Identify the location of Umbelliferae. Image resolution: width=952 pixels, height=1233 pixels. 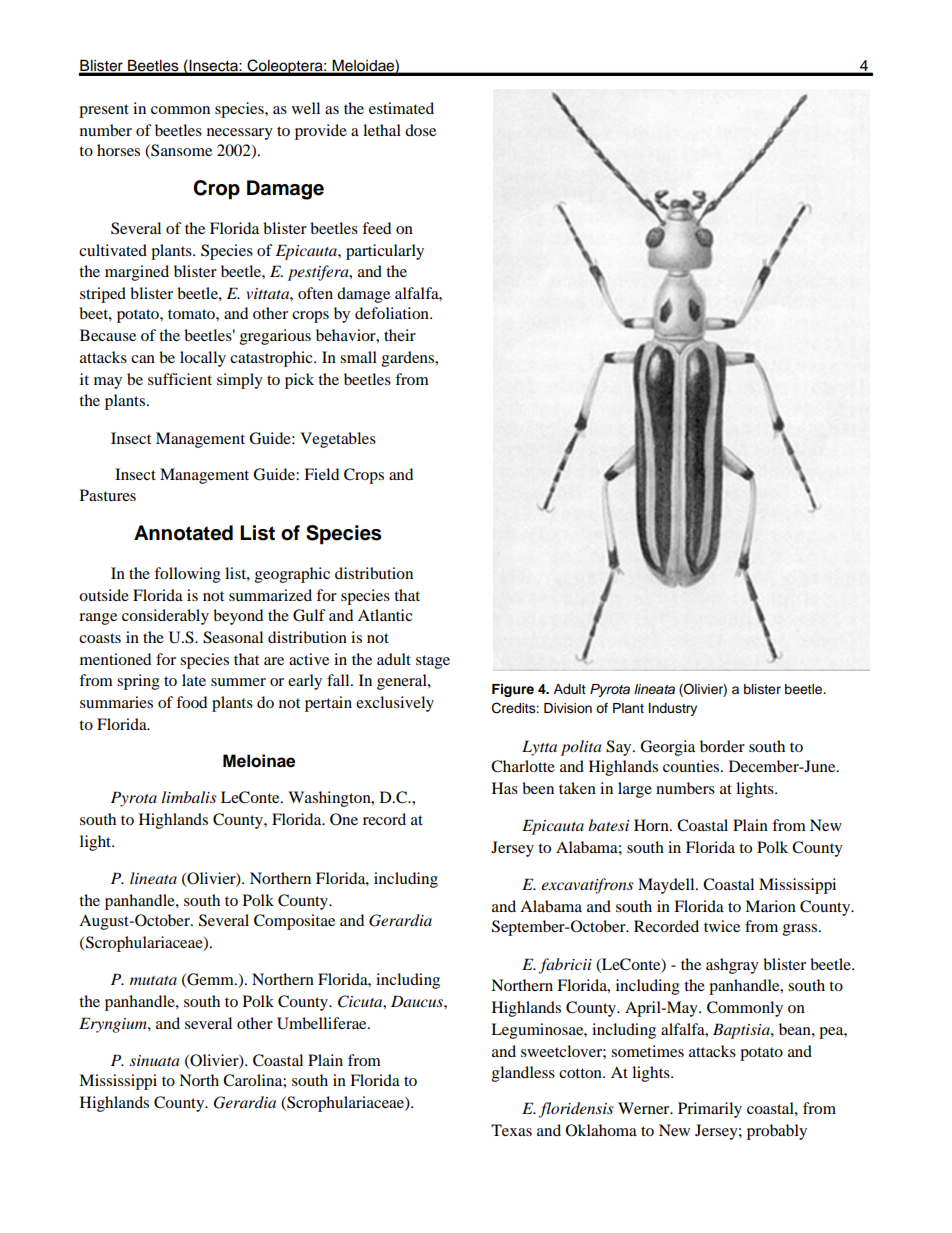
(323, 1023).
